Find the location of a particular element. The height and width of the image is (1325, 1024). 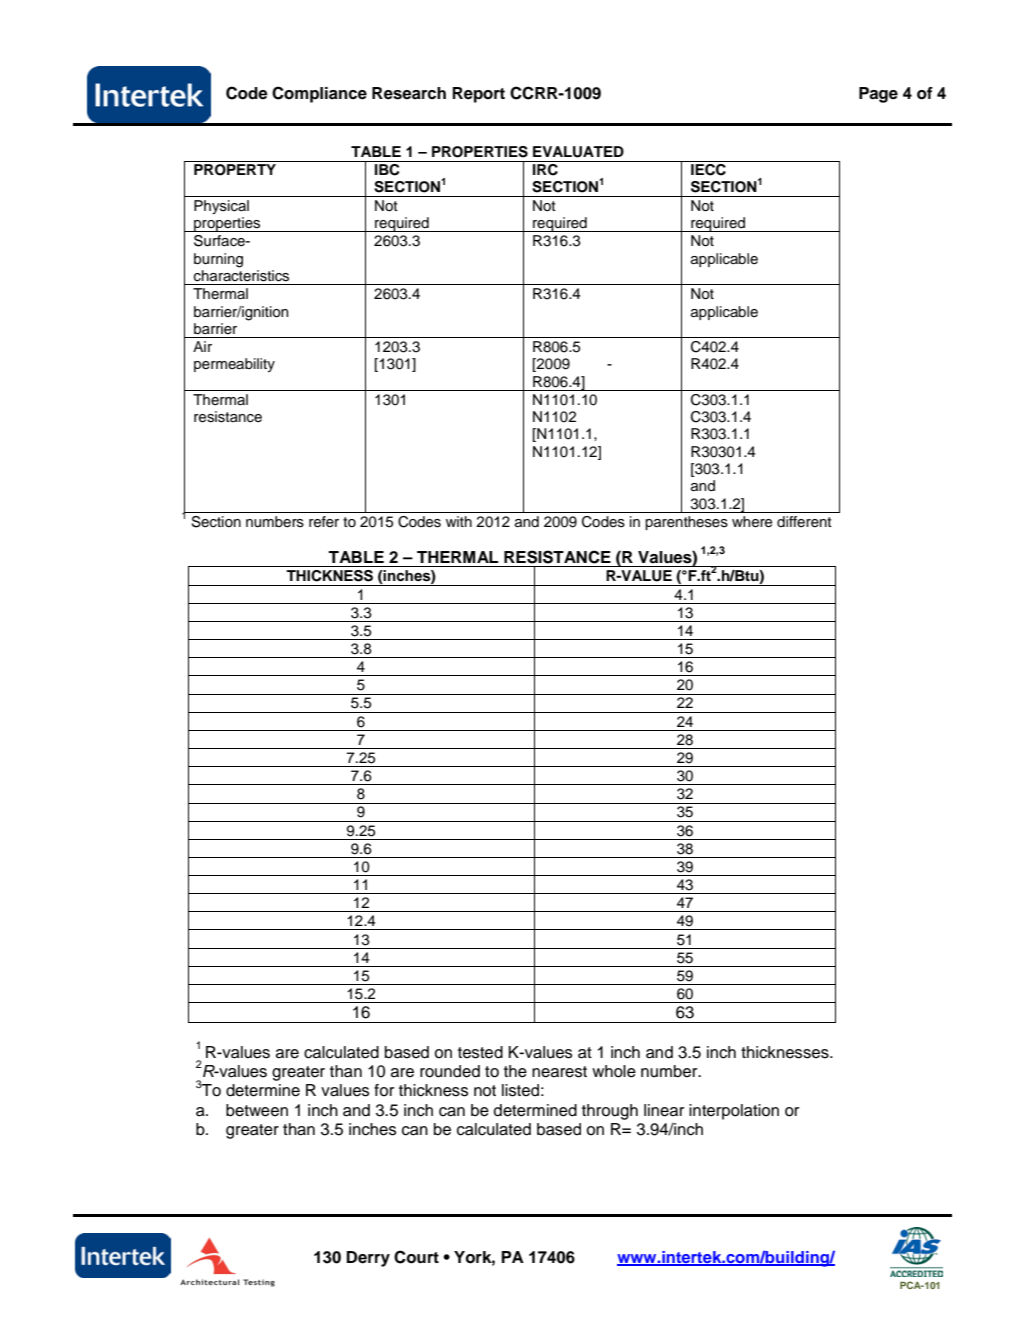

tested is located at coordinates (480, 1052).
